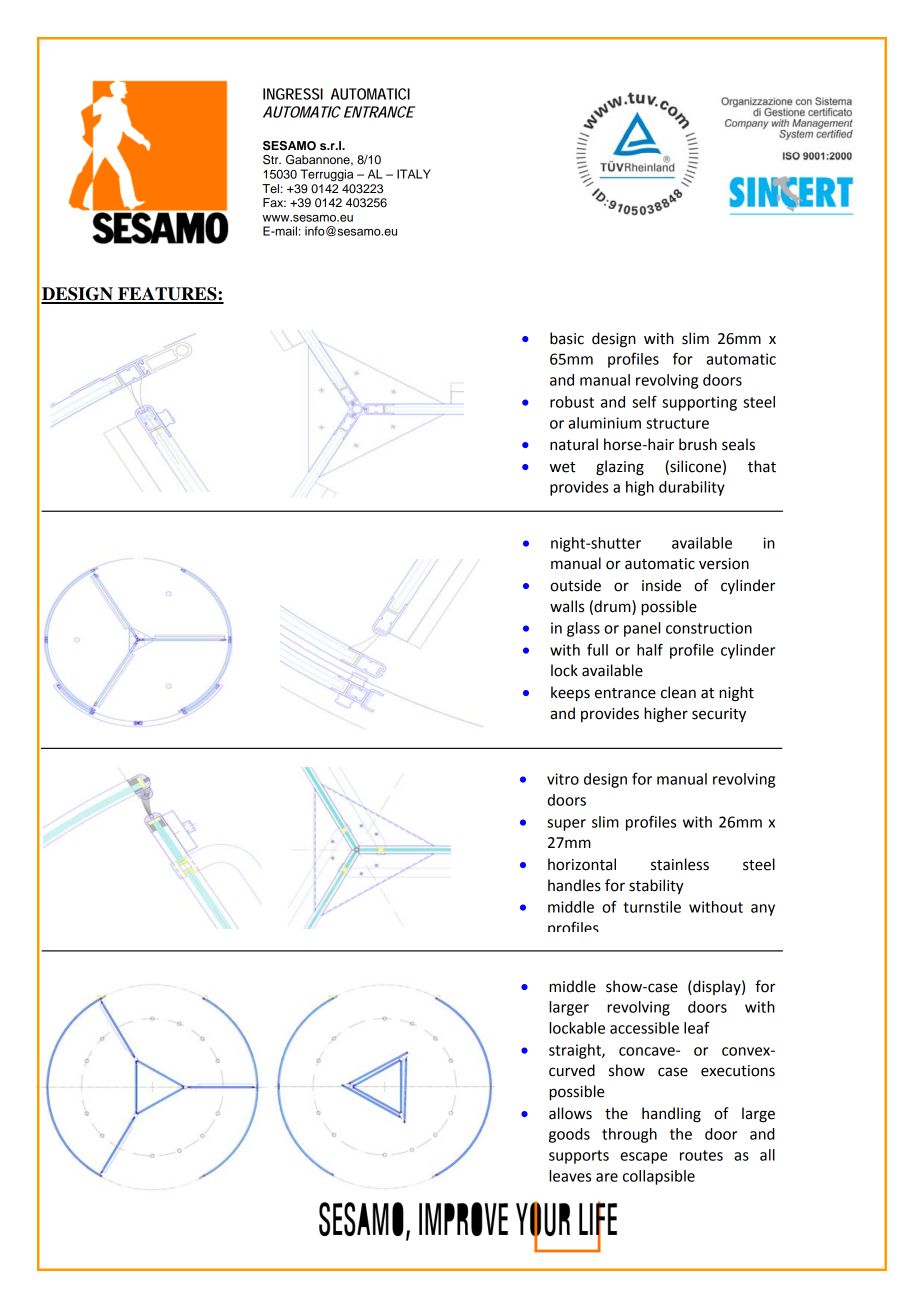 The image size is (924, 1308). Describe the element at coordinates (569, 1135) in the screenshot. I see `goods` at that location.
